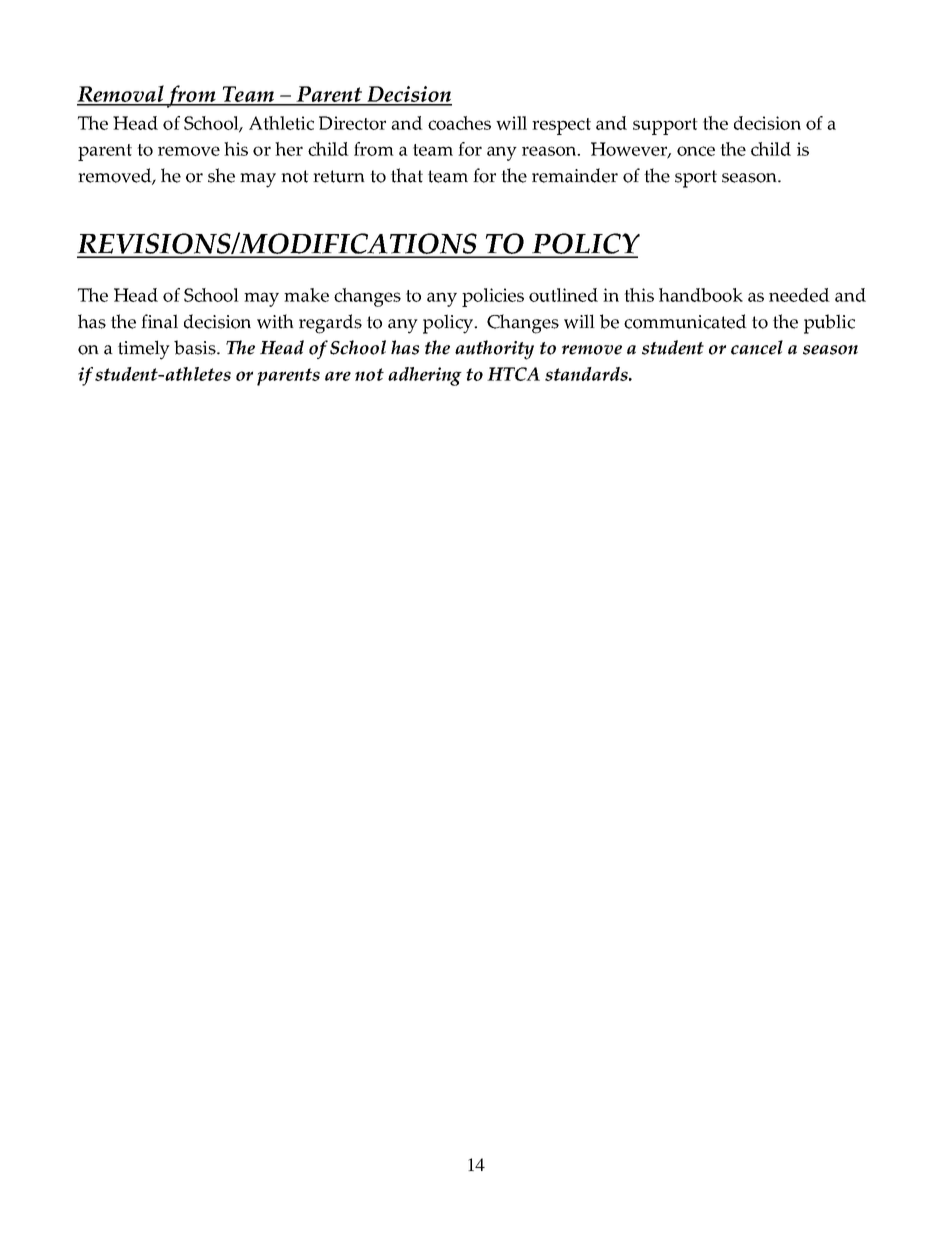 This screenshot has height=1233, width=952. What do you see at coordinates (696, 179) in the screenshot?
I see `sport` at bounding box center [696, 179].
